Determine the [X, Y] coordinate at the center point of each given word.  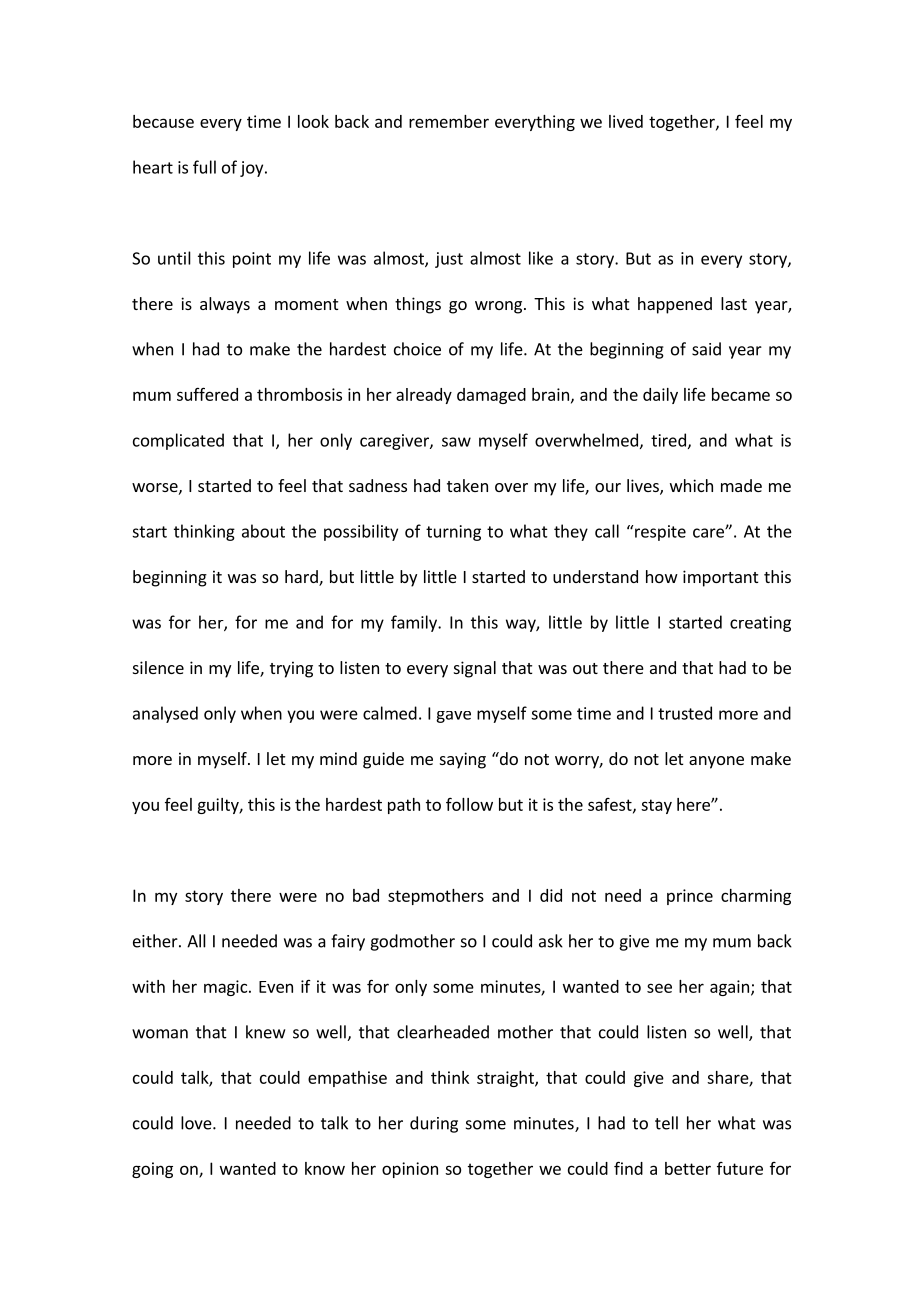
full [204, 167]
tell [666, 1123]
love [197, 1123]
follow [469, 804]
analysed [165, 714]
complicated [178, 441]
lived [626, 121]
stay [656, 806]
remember [449, 121]
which [691, 485]
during [434, 1124]
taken [467, 485]
